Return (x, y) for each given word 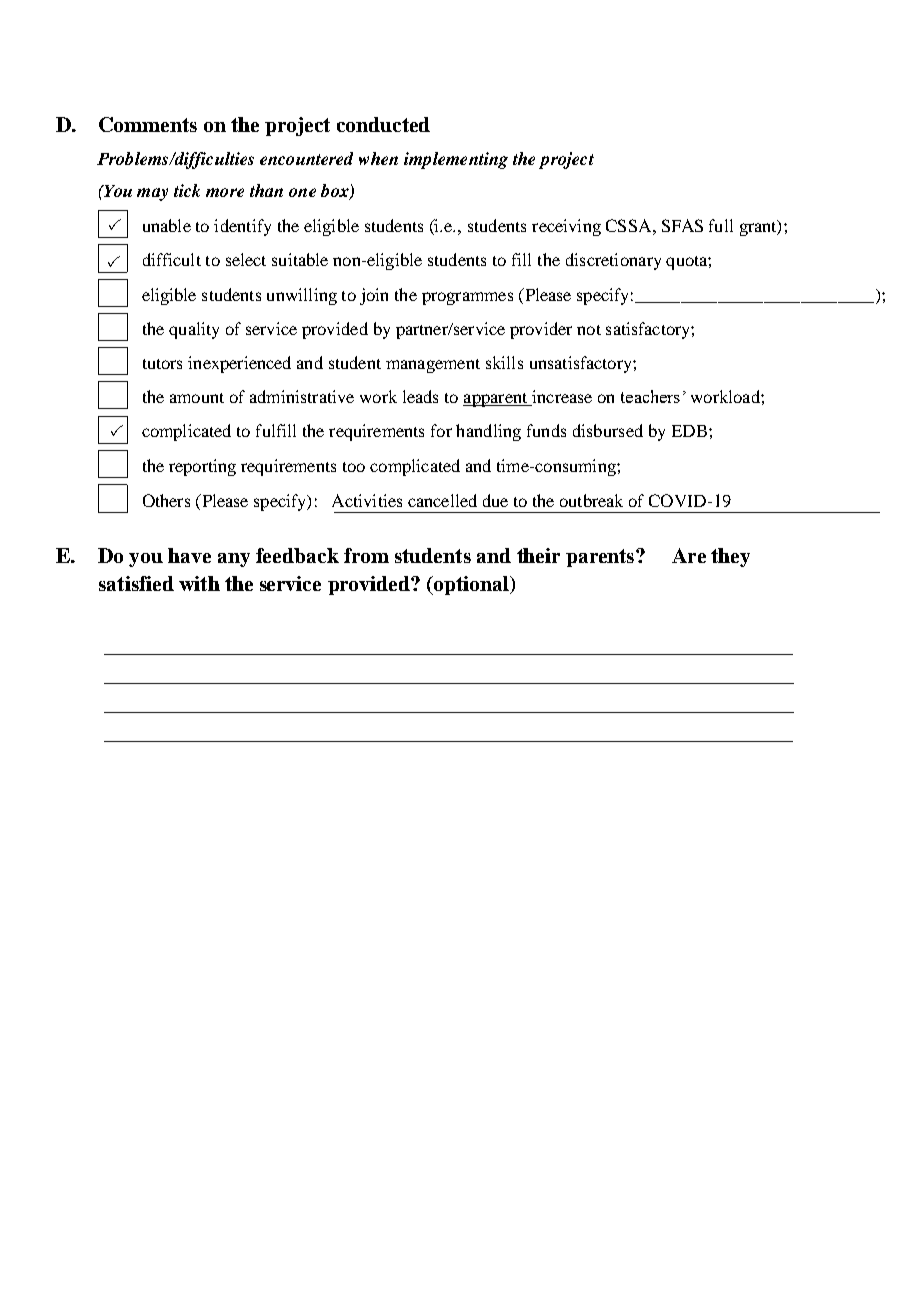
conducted (383, 124)
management (433, 366)
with (199, 583)
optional (471, 585)
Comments (148, 124)
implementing (456, 160)
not (589, 330)
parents (601, 558)
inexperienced (239, 364)
